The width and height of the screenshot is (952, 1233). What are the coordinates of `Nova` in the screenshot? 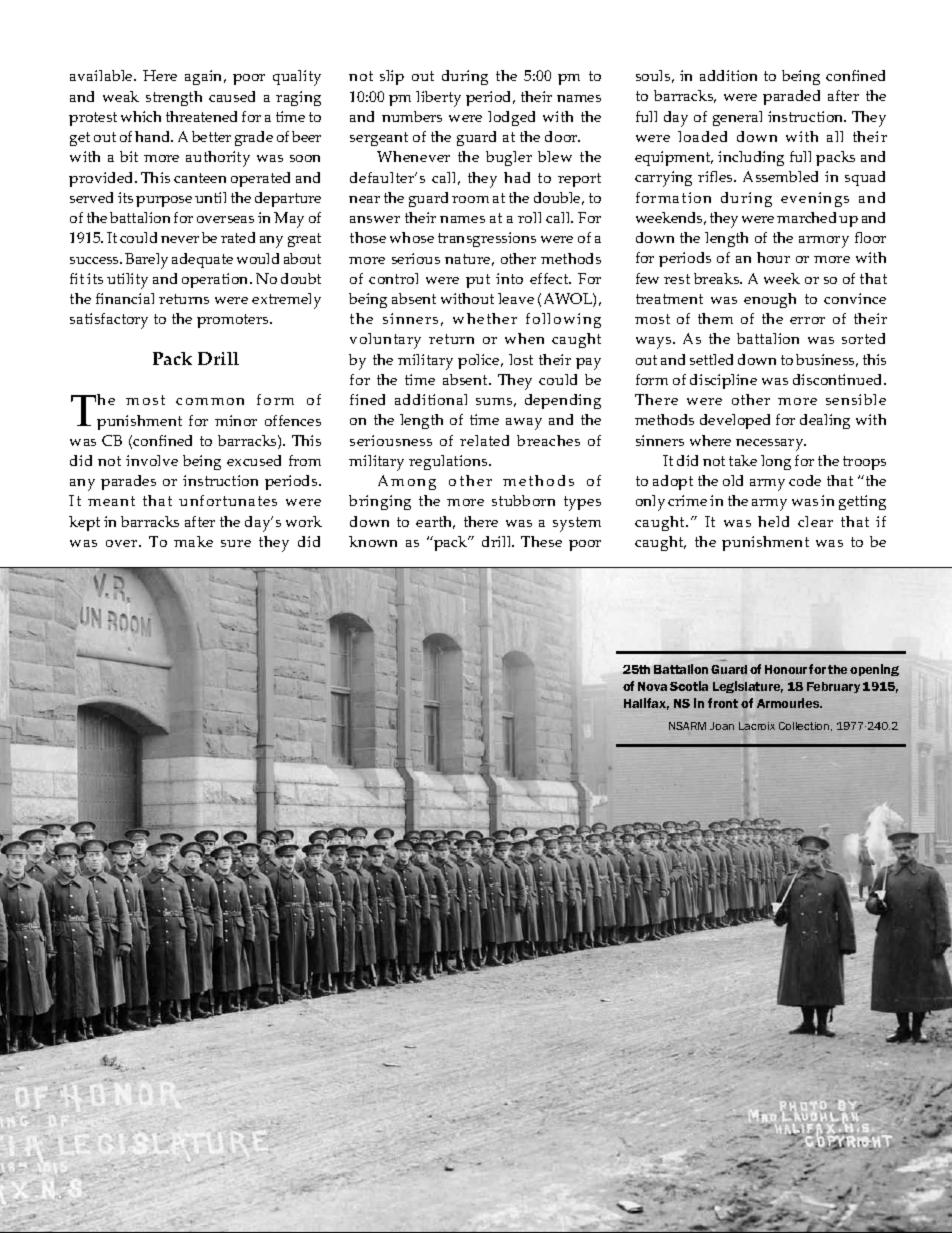 It's located at (652, 686).
